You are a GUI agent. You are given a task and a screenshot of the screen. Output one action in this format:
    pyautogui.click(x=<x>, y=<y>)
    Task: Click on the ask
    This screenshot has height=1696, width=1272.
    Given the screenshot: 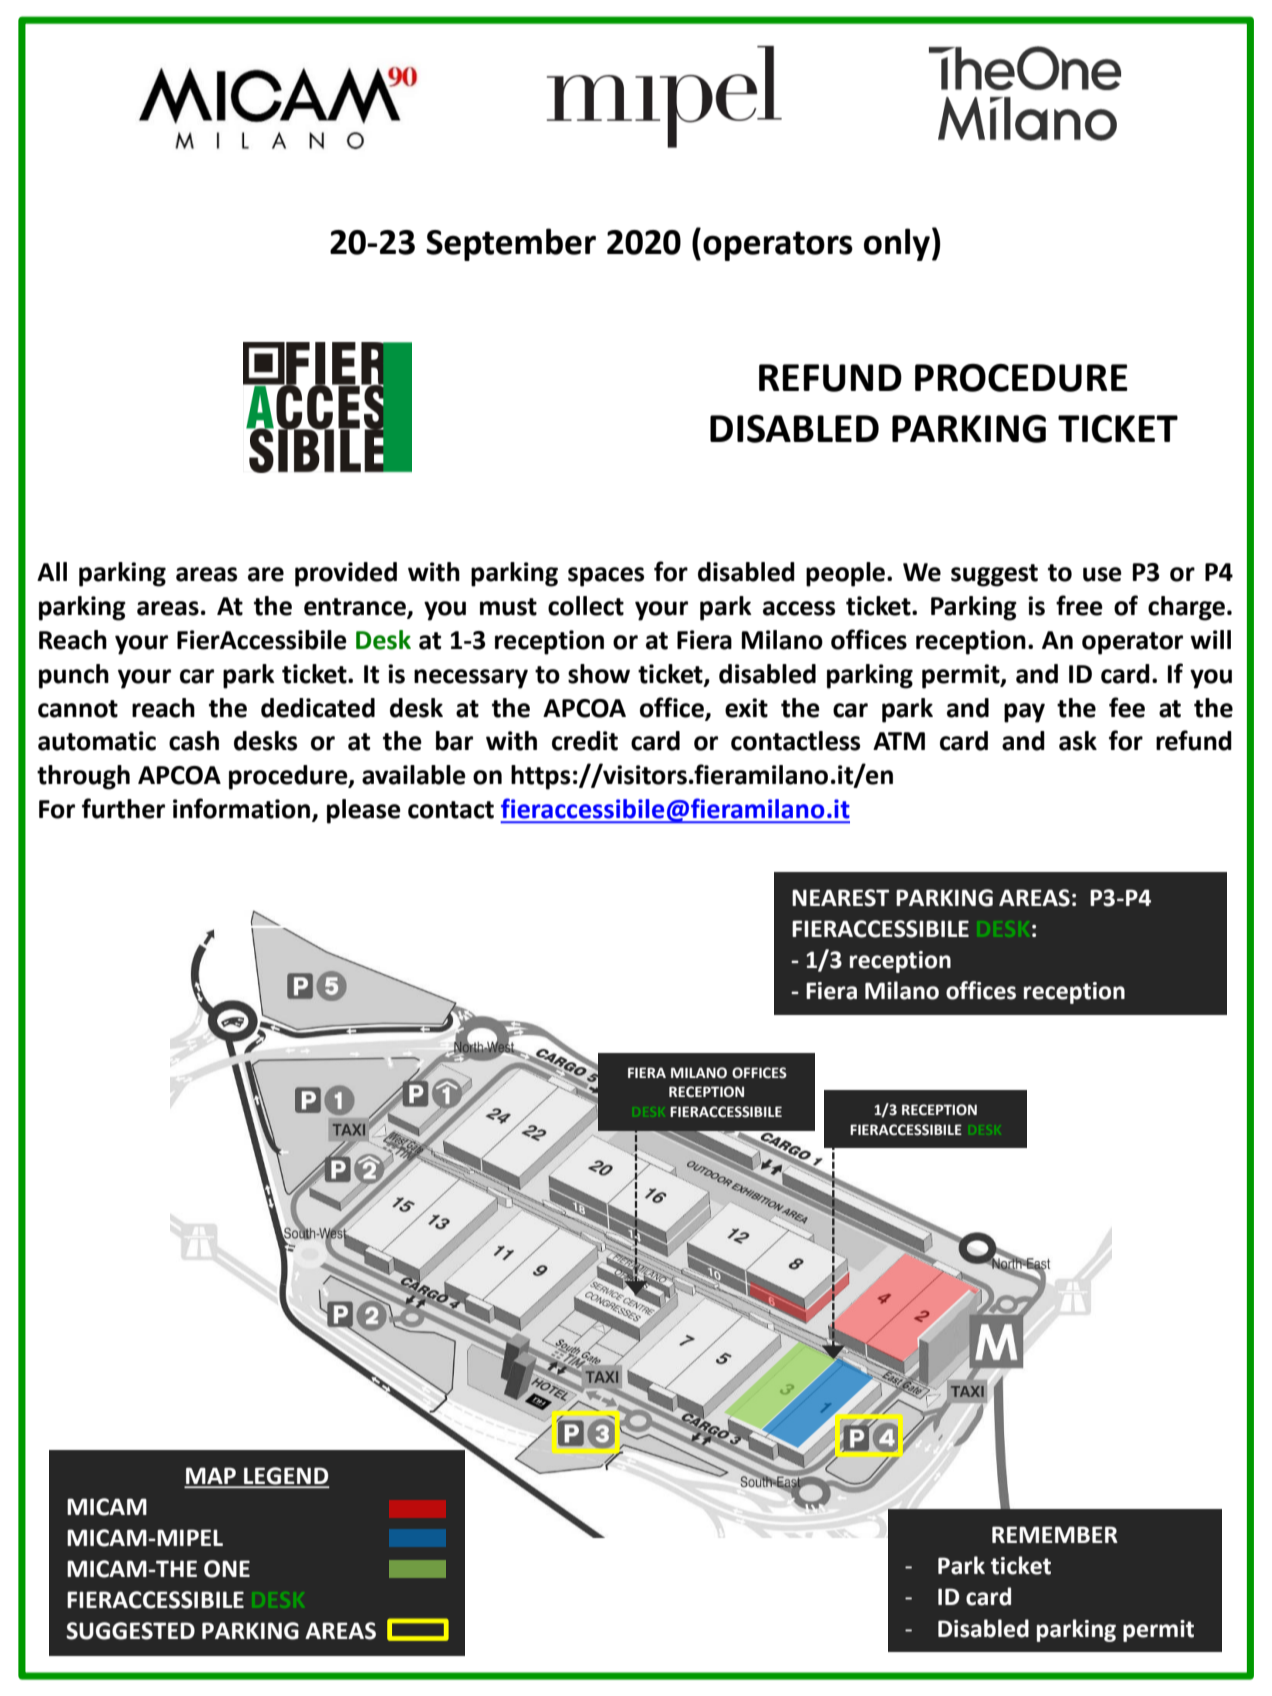 What is the action you would take?
    pyautogui.click(x=1078, y=741)
